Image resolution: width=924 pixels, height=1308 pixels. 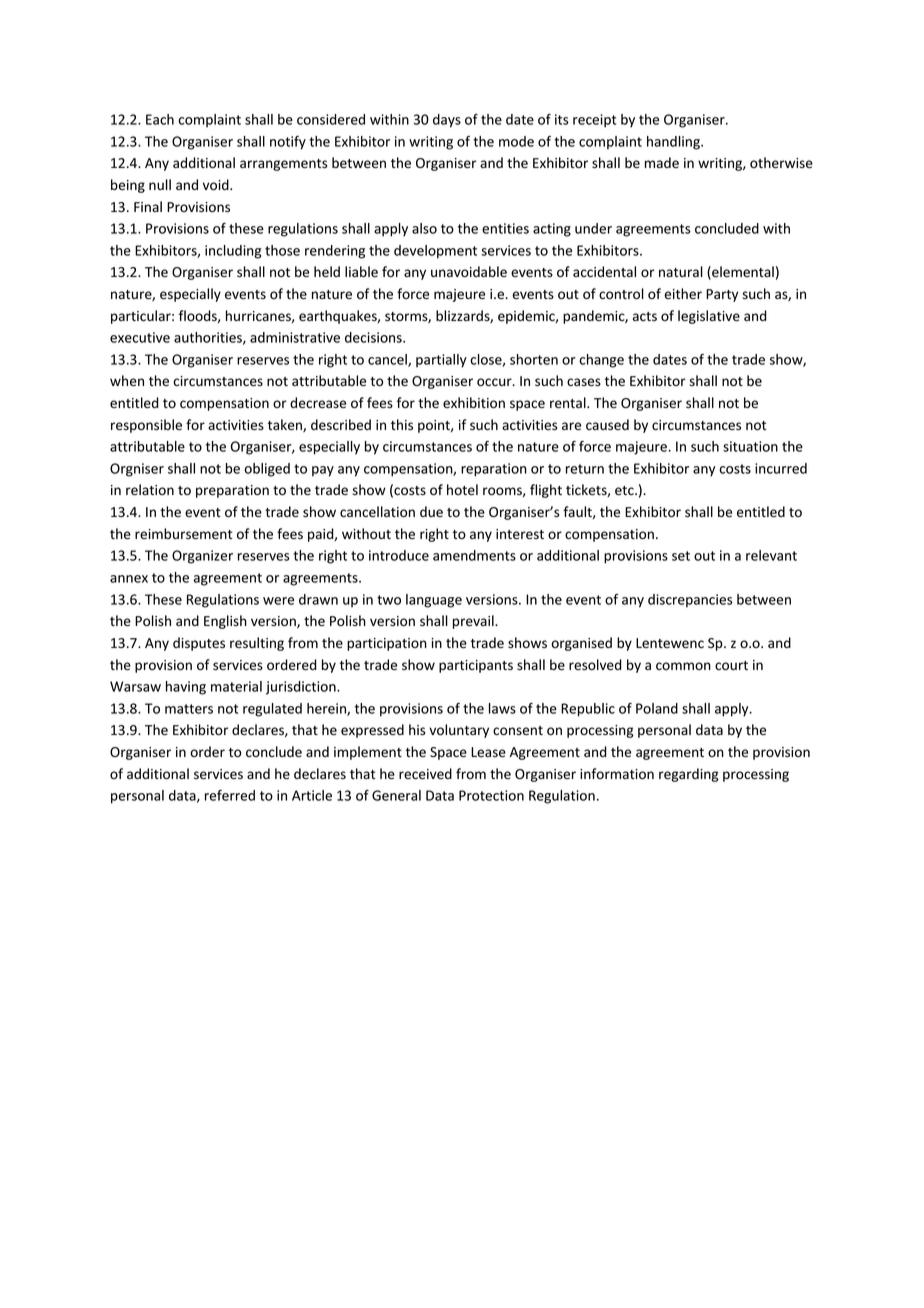 I want to click on prevail, so click(x=474, y=622).
